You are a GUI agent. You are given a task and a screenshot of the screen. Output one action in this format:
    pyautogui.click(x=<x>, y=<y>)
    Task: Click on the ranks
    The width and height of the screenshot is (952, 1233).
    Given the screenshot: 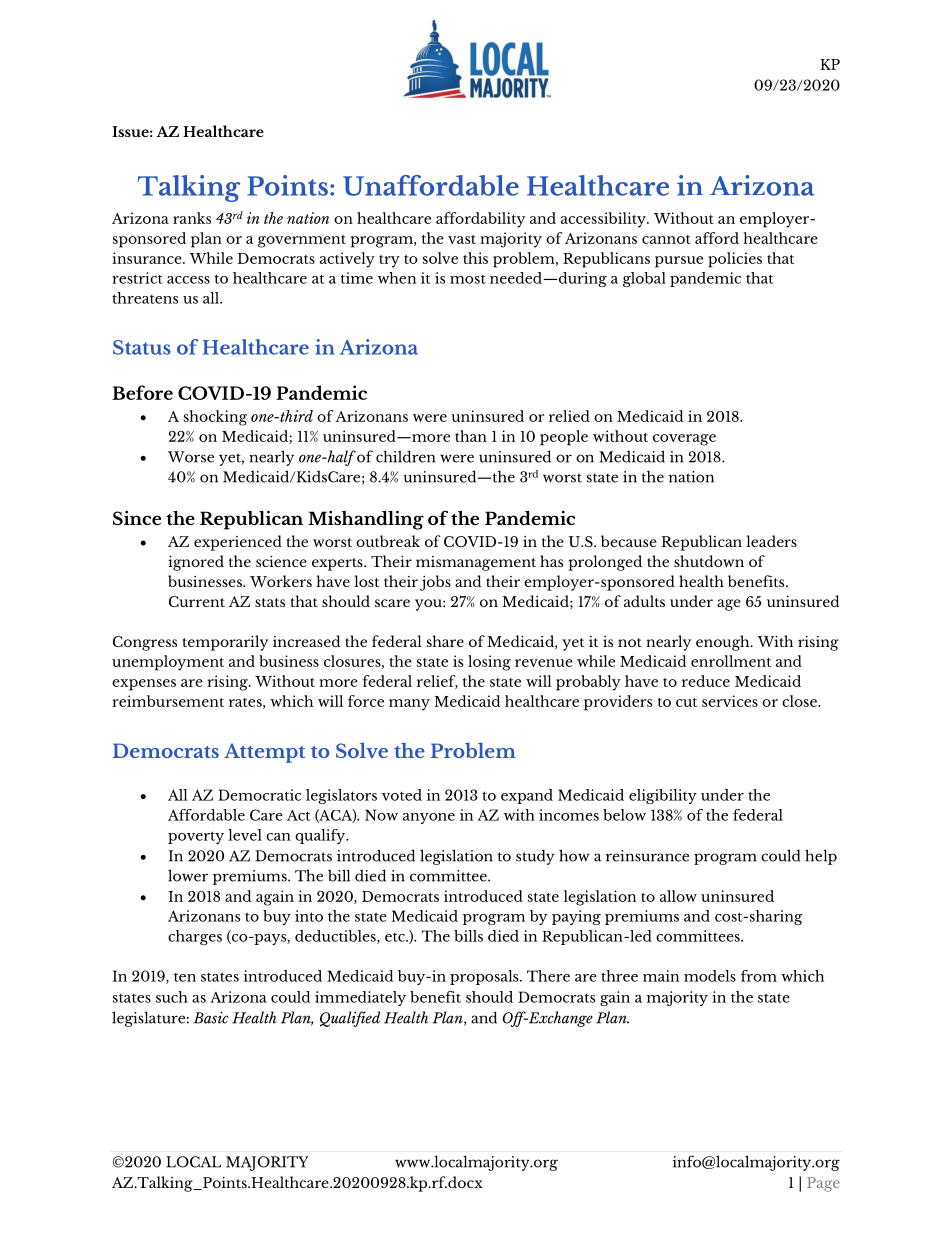 What is the action you would take?
    pyautogui.click(x=192, y=218)
